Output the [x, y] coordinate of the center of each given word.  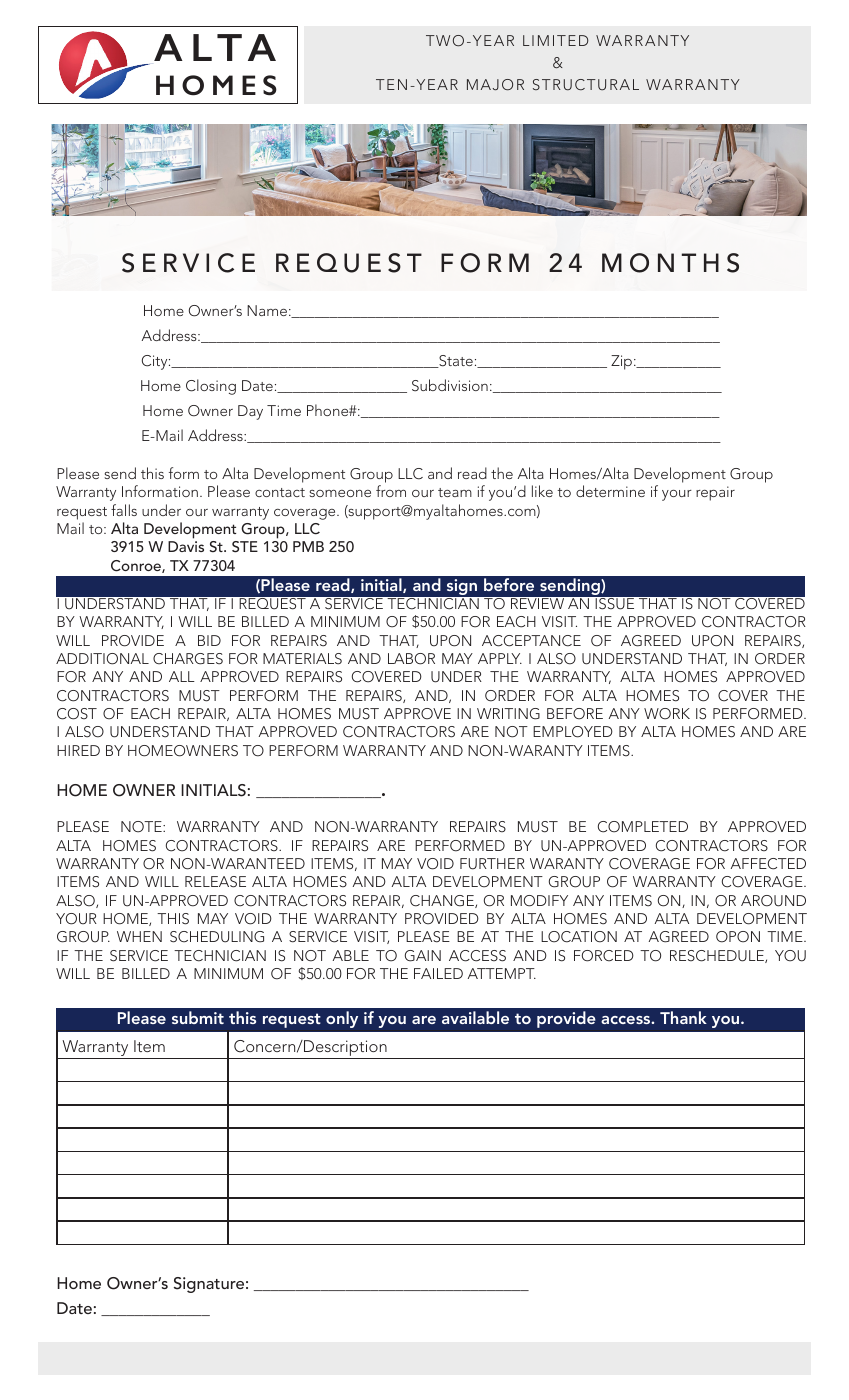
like [542, 491]
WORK [667, 714]
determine [610, 491]
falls [124, 510]
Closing [211, 387]
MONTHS [670, 263]
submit [198, 1017]
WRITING [508, 714]
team [455, 492]
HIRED [78, 750]
